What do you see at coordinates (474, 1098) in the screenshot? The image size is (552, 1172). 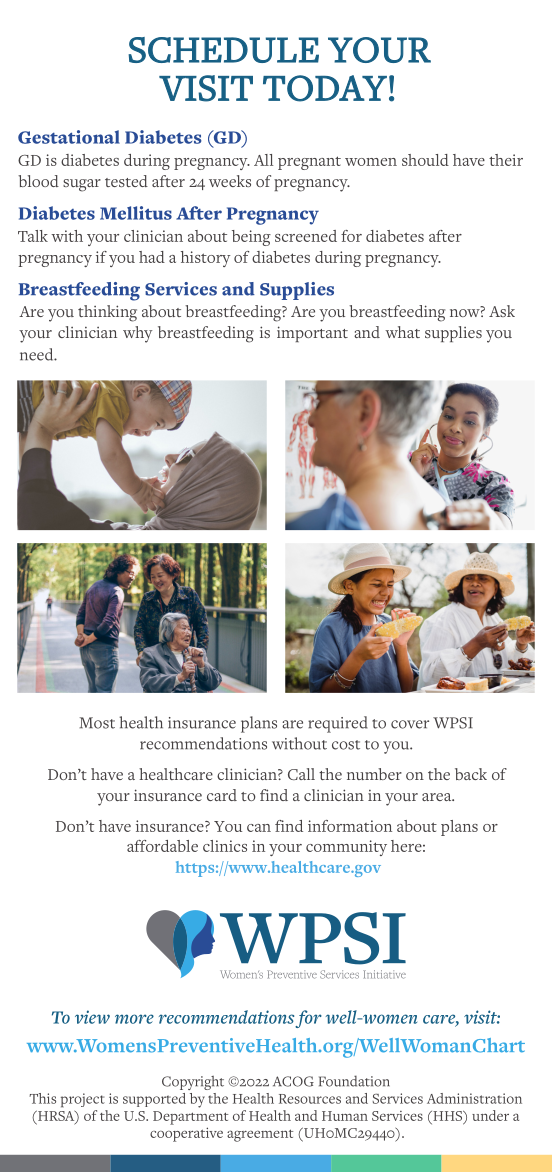 I see `Administration` at bounding box center [474, 1098].
